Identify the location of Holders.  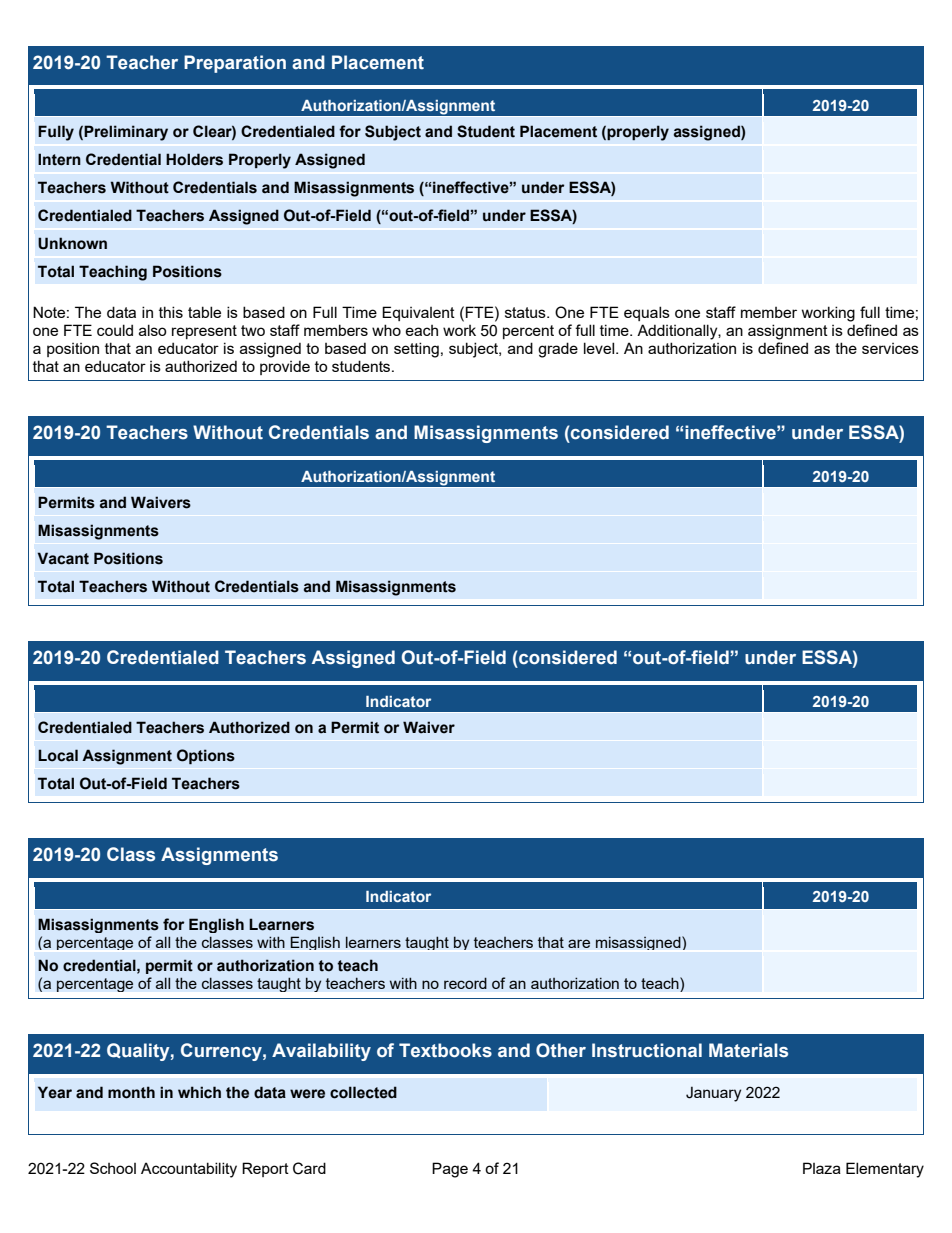
(194, 159).
